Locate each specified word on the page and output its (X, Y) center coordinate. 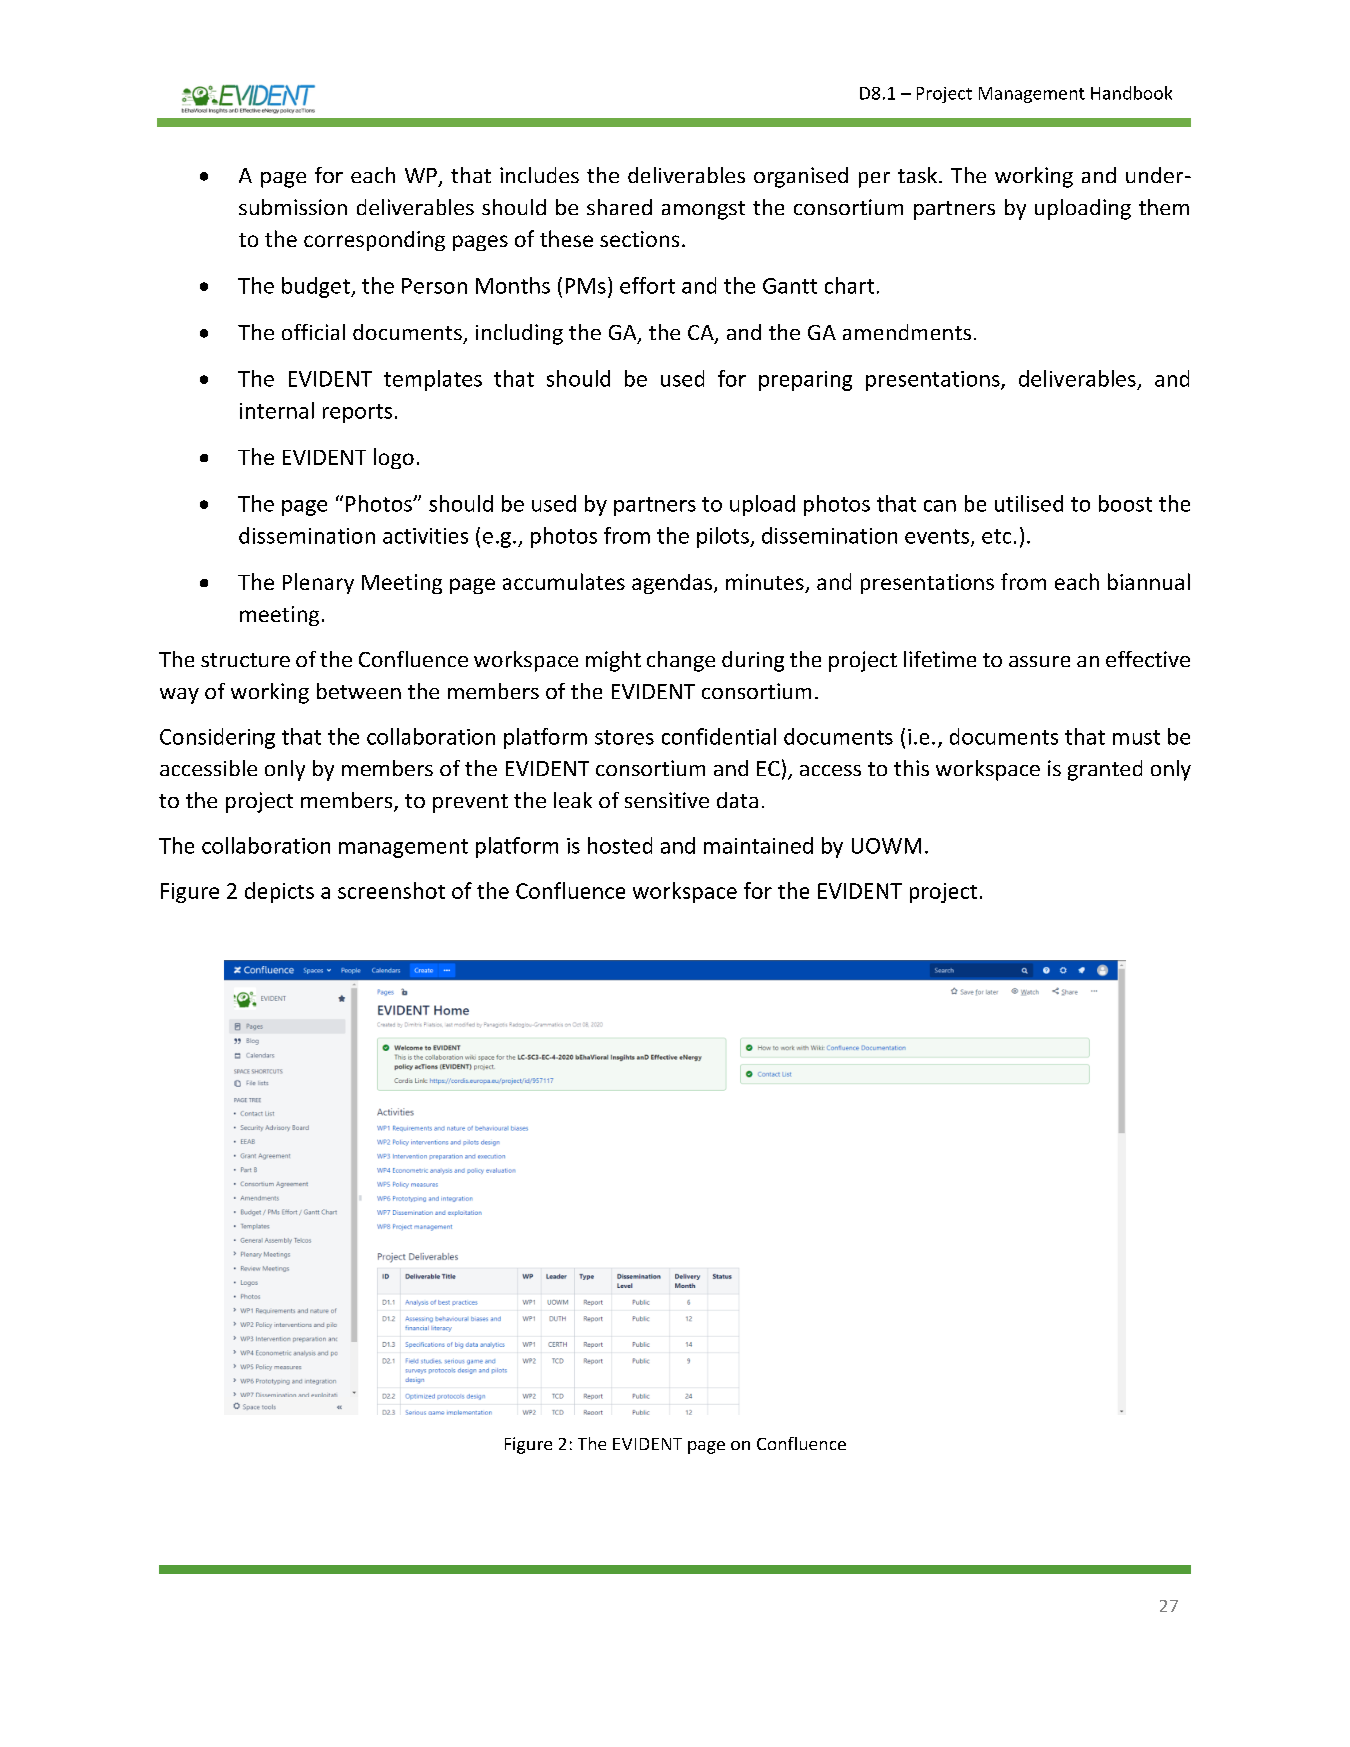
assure (1039, 661)
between (359, 691)
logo (394, 458)
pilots (724, 537)
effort (647, 285)
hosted (620, 845)
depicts (279, 892)
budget (317, 287)
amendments (907, 332)
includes (539, 175)
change (681, 661)
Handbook (1131, 93)
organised (801, 177)
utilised (1029, 503)
